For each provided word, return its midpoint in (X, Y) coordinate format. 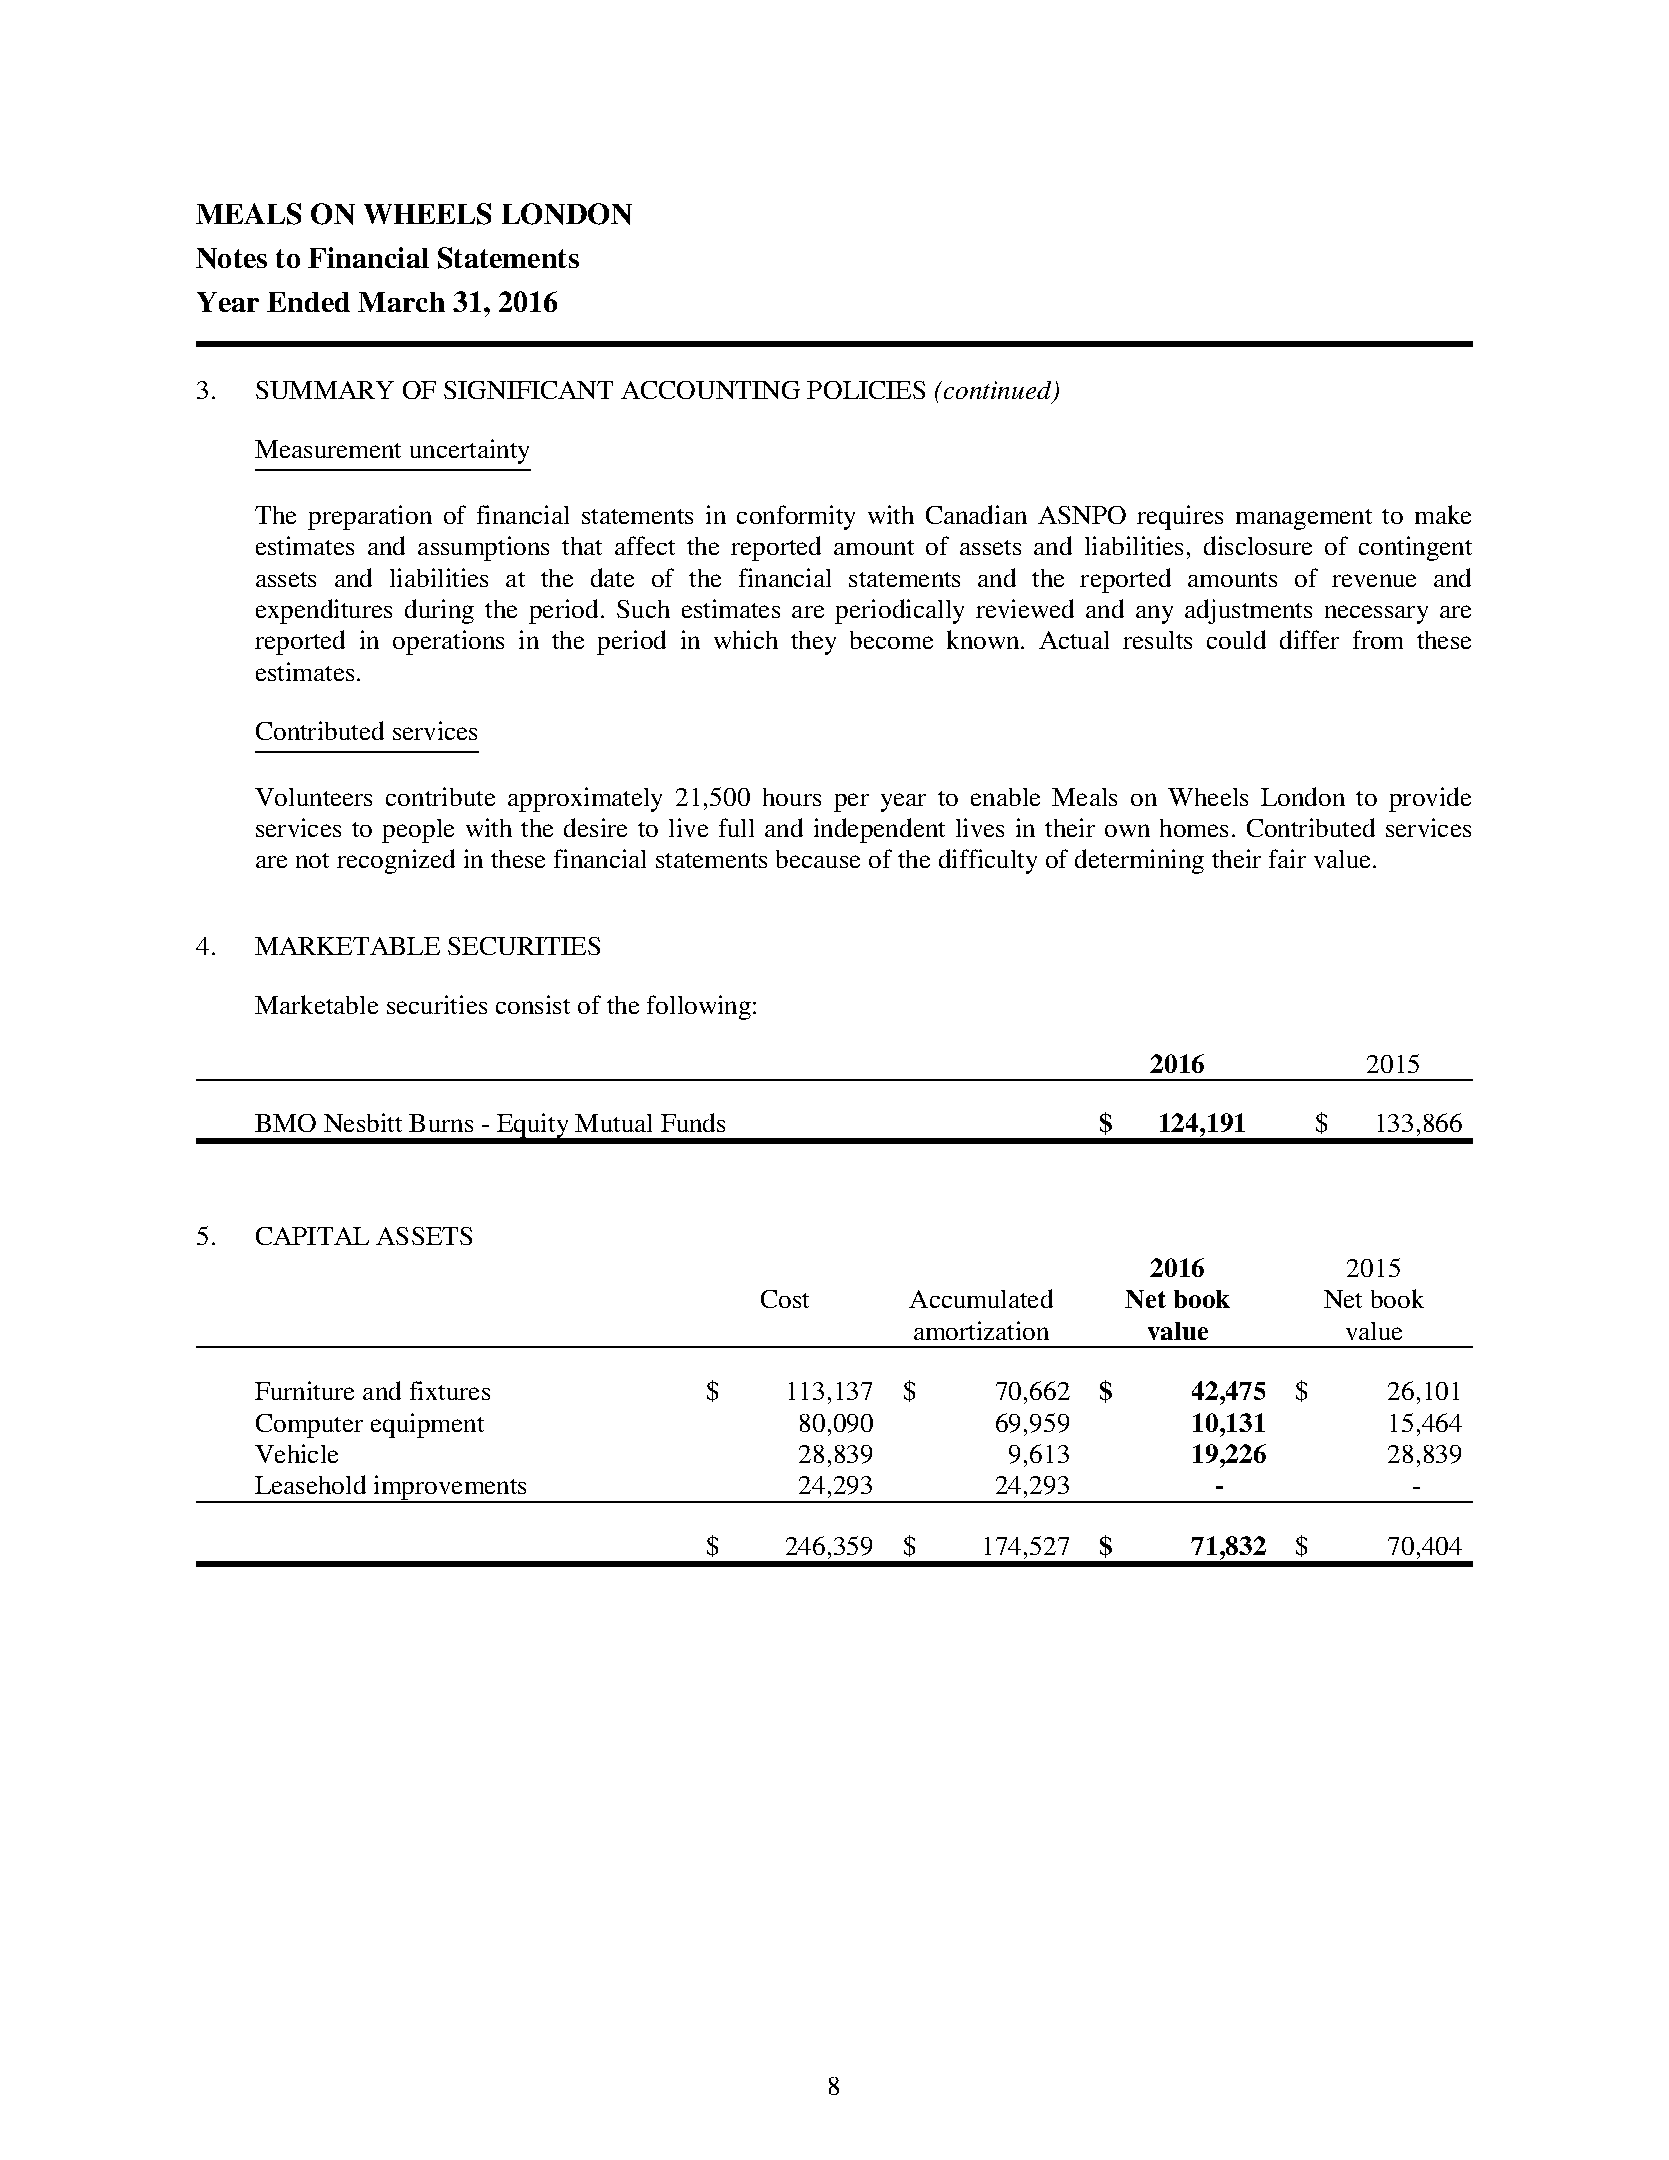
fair (1287, 858)
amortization (981, 1330)
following (700, 1007)
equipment (427, 1425)
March (401, 302)
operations (448, 642)
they (813, 643)
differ (1309, 639)
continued (997, 391)
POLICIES (866, 390)
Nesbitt (363, 1122)
